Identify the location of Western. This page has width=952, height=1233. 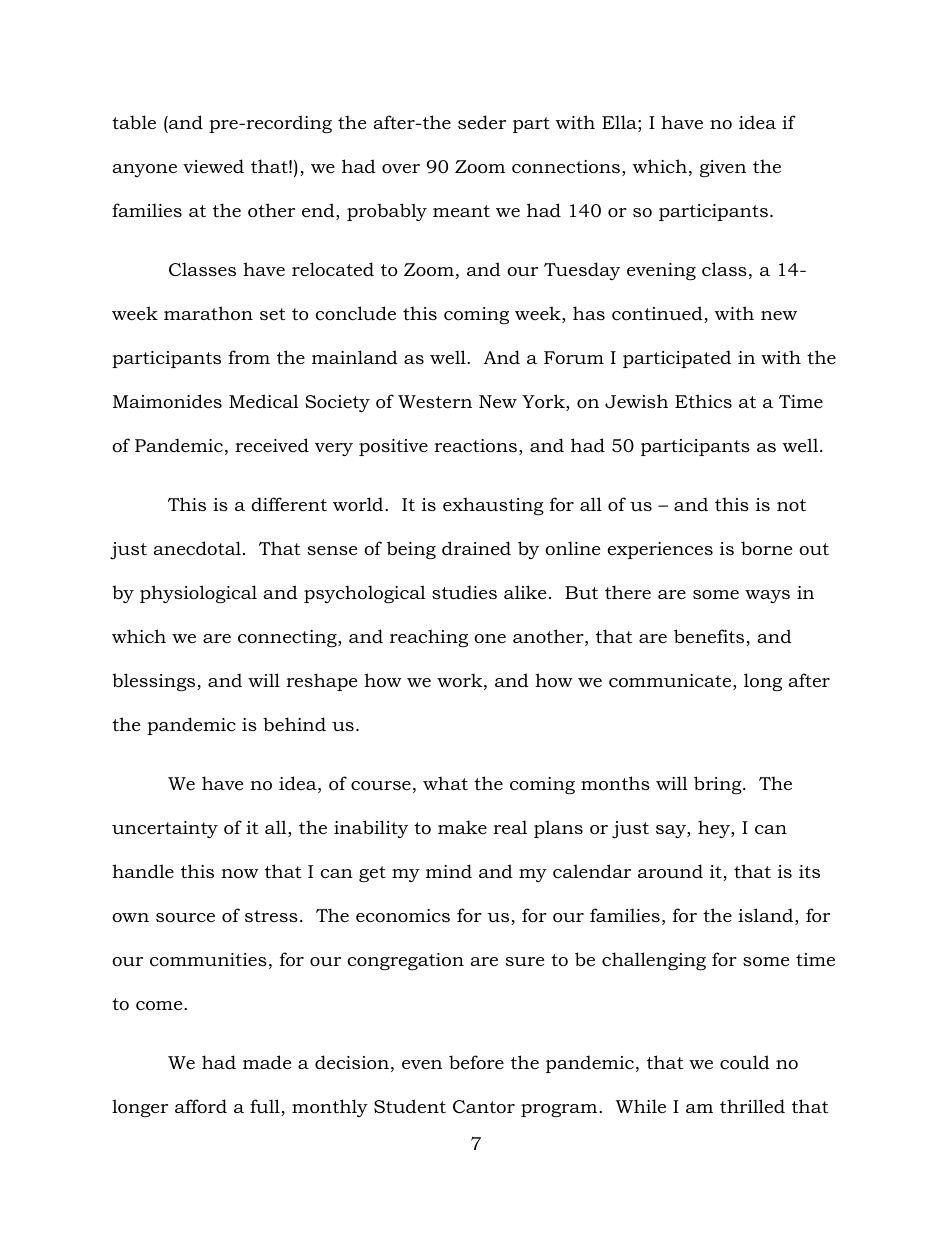
(435, 401).
